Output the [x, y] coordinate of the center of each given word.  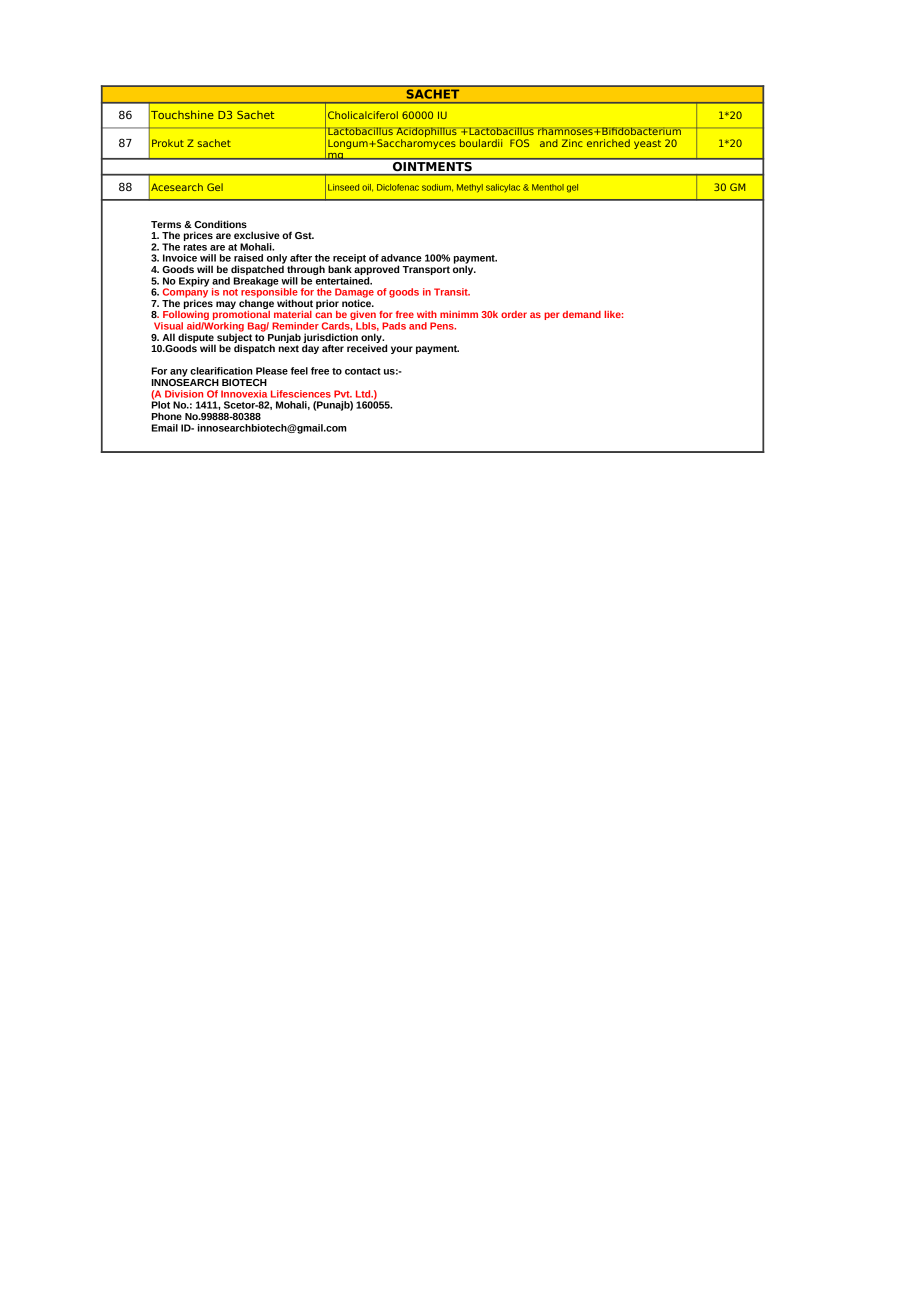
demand [582, 314]
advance [401, 258]
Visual [168, 326]
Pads [394, 326]
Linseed [343, 187]
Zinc [572, 143]
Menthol [548, 187]
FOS [519, 143]
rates [195, 247]
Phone [167, 416]
